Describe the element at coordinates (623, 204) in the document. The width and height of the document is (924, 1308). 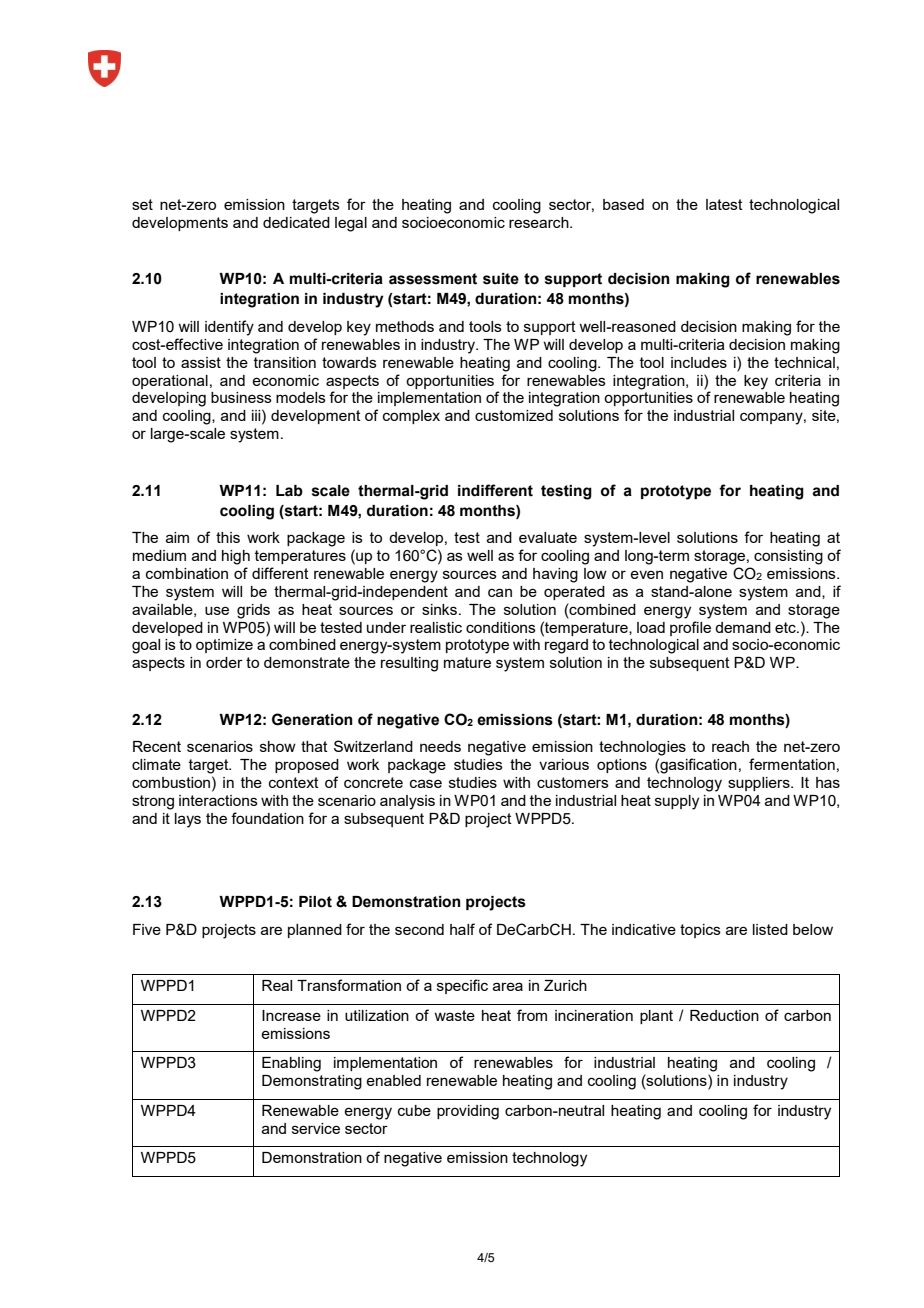
I see `based` at that location.
